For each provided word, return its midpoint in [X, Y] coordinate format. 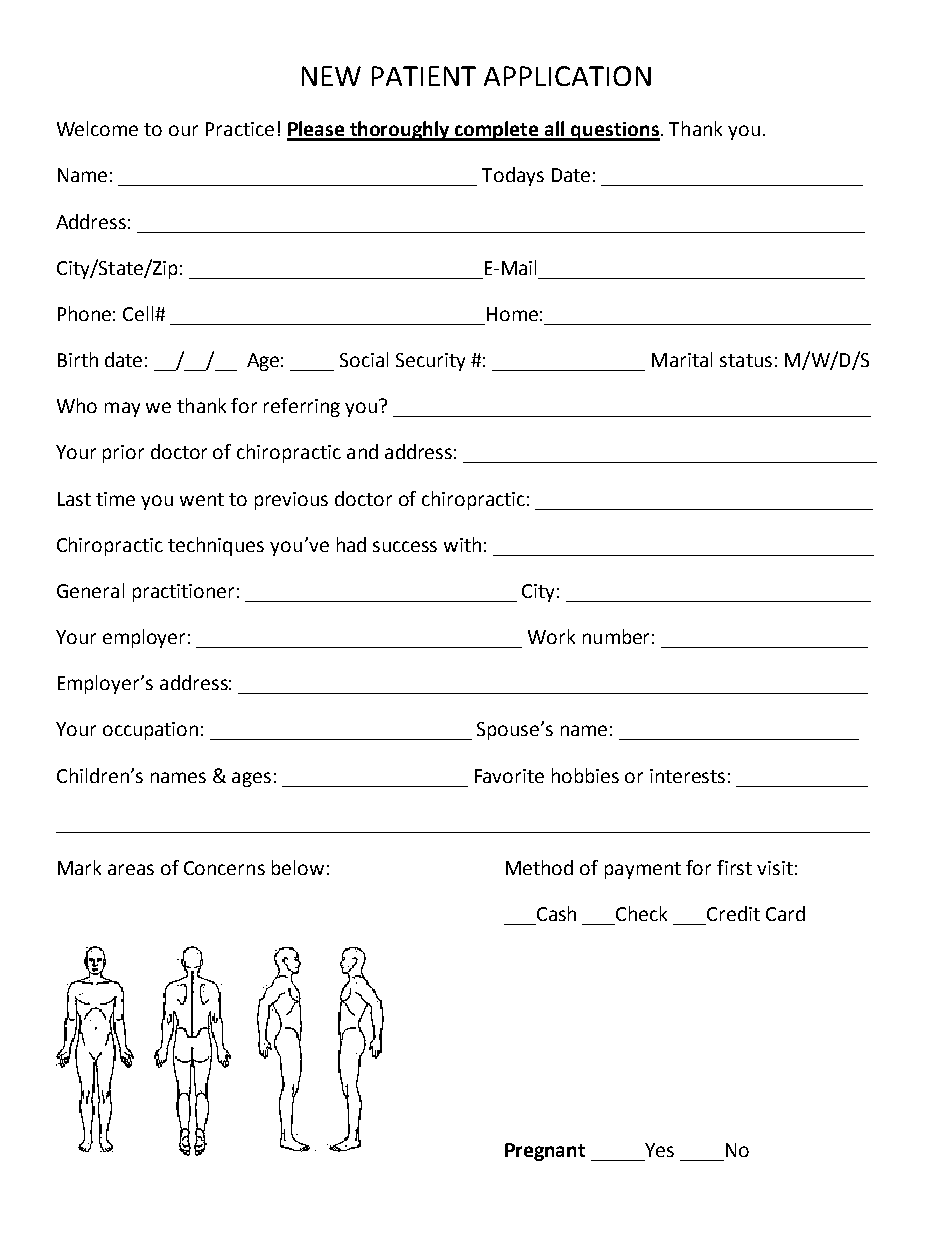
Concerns [224, 868]
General [90, 590]
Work [551, 636]
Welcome [97, 128]
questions [615, 131]
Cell [139, 313]
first [734, 867]
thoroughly [400, 131]
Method [539, 867]
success [405, 546]
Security [430, 362]
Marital [682, 359]
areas [131, 869]
